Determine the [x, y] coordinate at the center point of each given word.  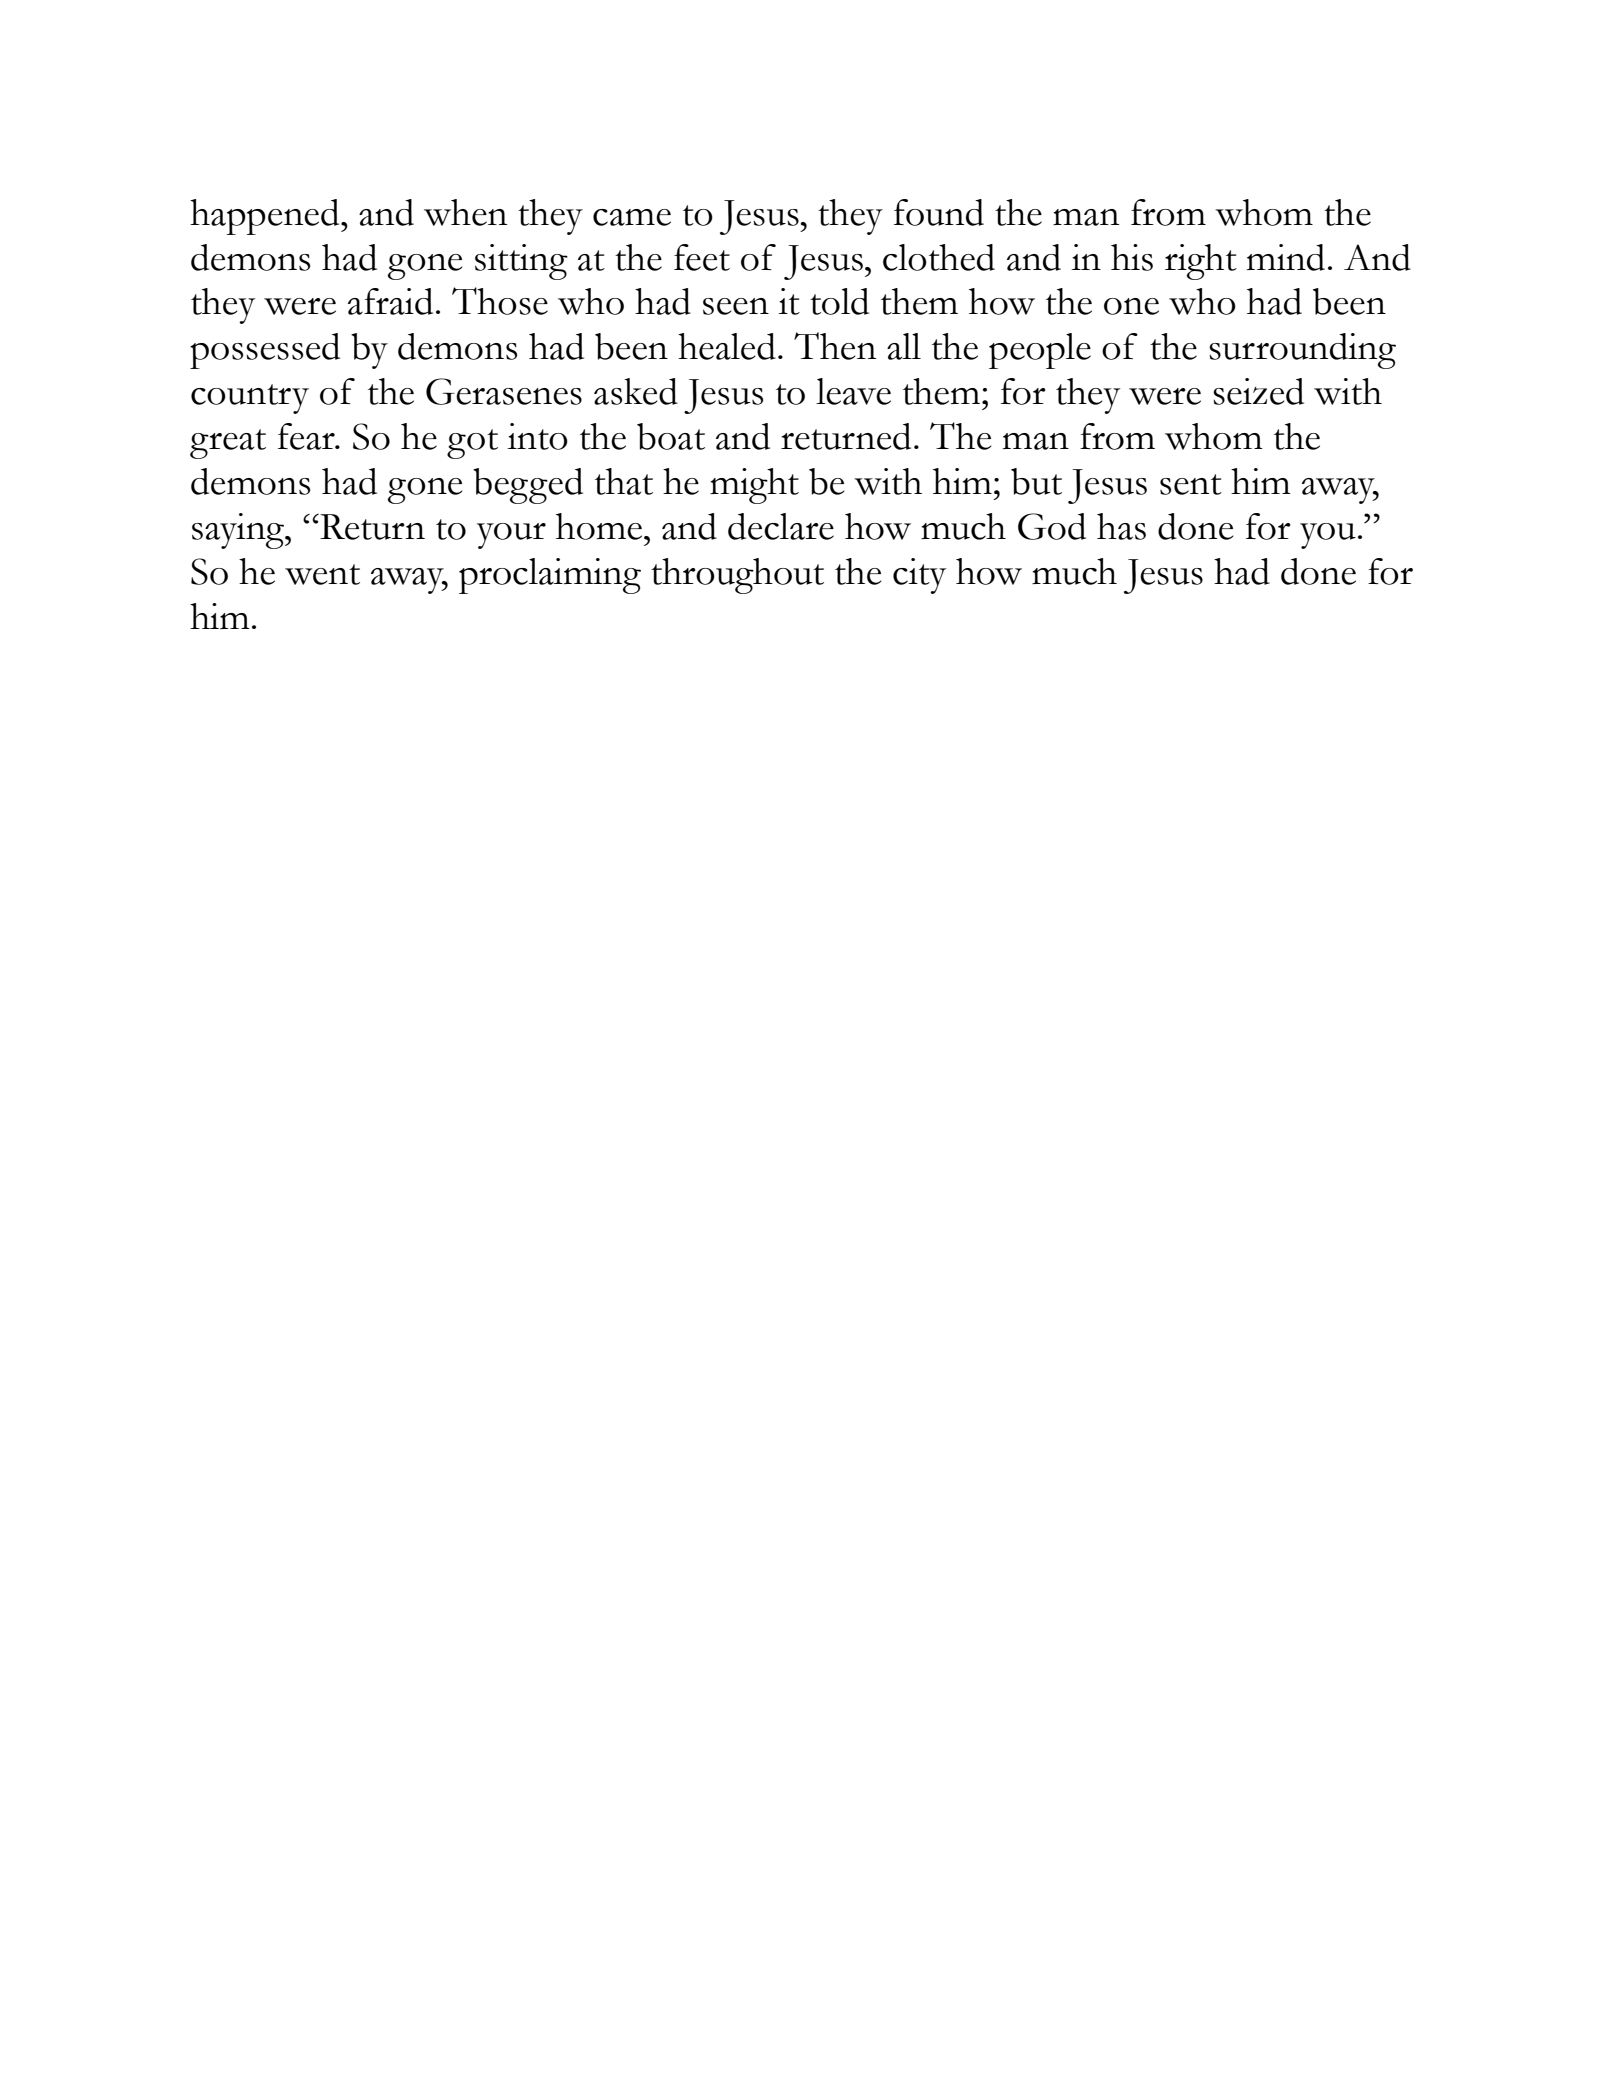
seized [1258, 391]
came [632, 217]
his [1132, 257]
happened [266, 217]
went [322, 574]
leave [853, 391]
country [250, 399]
